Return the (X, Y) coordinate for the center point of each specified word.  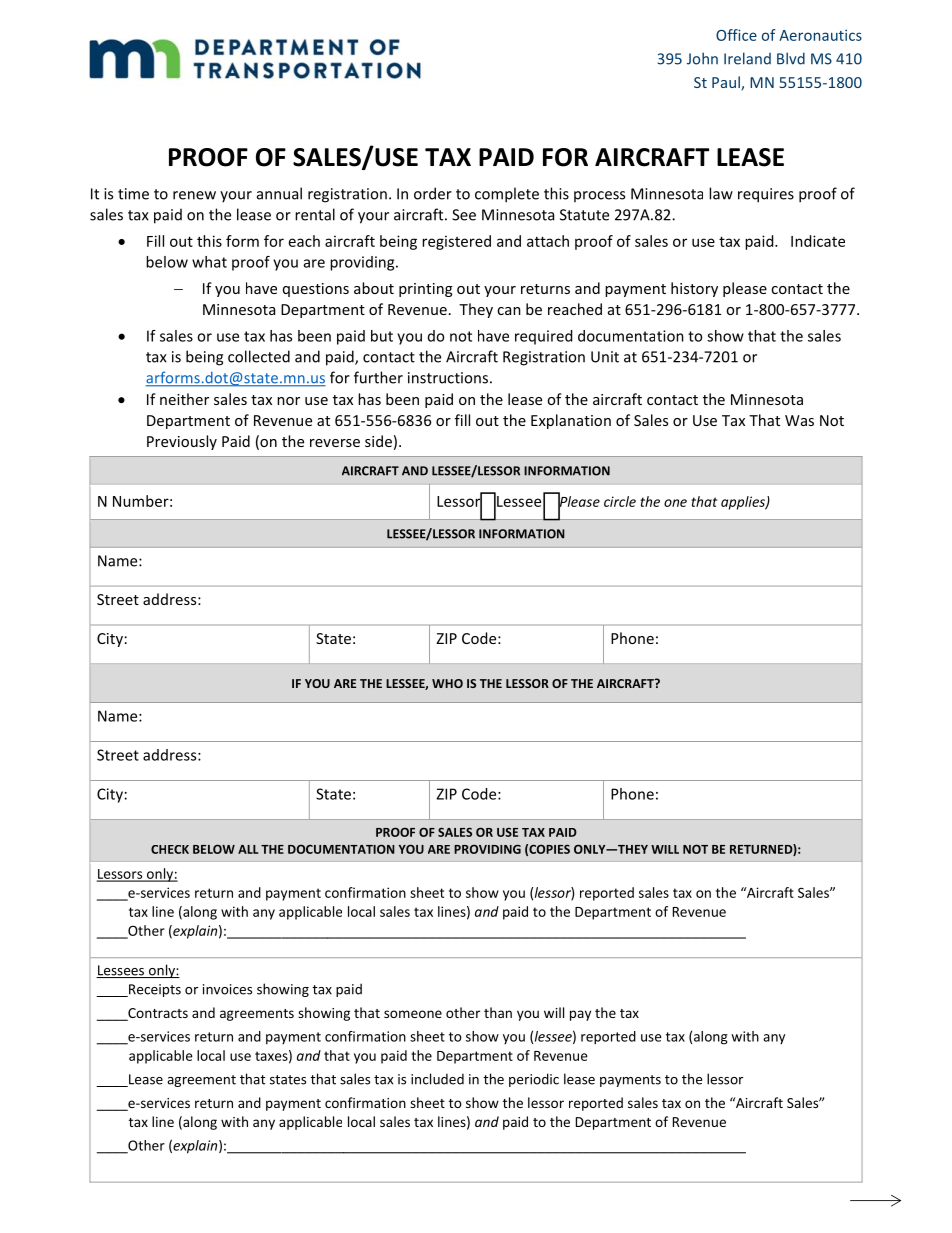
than (498, 1012)
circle (620, 501)
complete (507, 195)
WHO (447, 683)
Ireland (747, 58)
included (437, 1079)
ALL (248, 849)
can (509, 311)
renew (194, 195)
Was (799, 420)
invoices (227, 989)
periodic (534, 1080)
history (694, 289)
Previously (182, 442)
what (209, 262)
